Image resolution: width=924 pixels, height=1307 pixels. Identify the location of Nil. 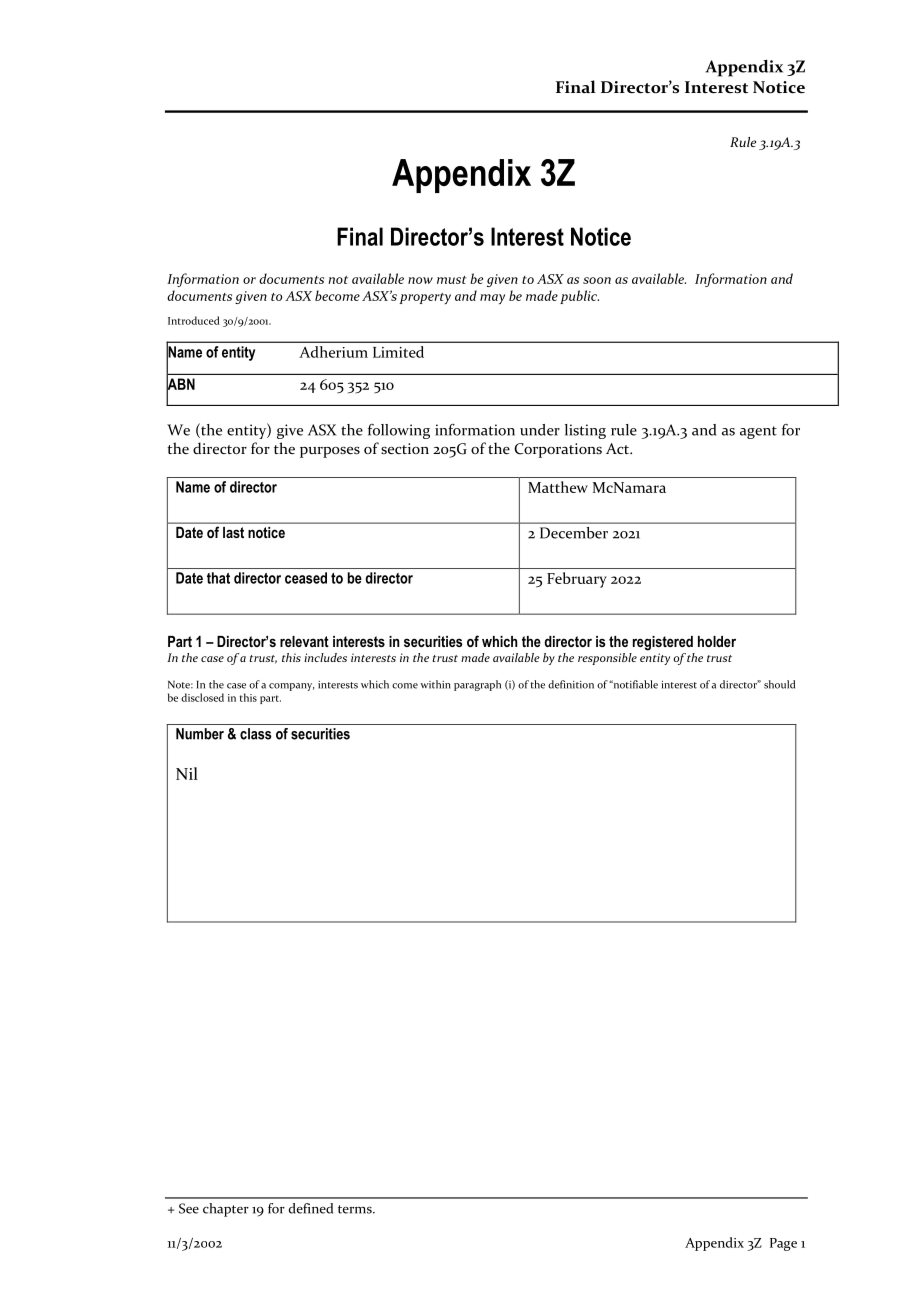
(187, 773).
